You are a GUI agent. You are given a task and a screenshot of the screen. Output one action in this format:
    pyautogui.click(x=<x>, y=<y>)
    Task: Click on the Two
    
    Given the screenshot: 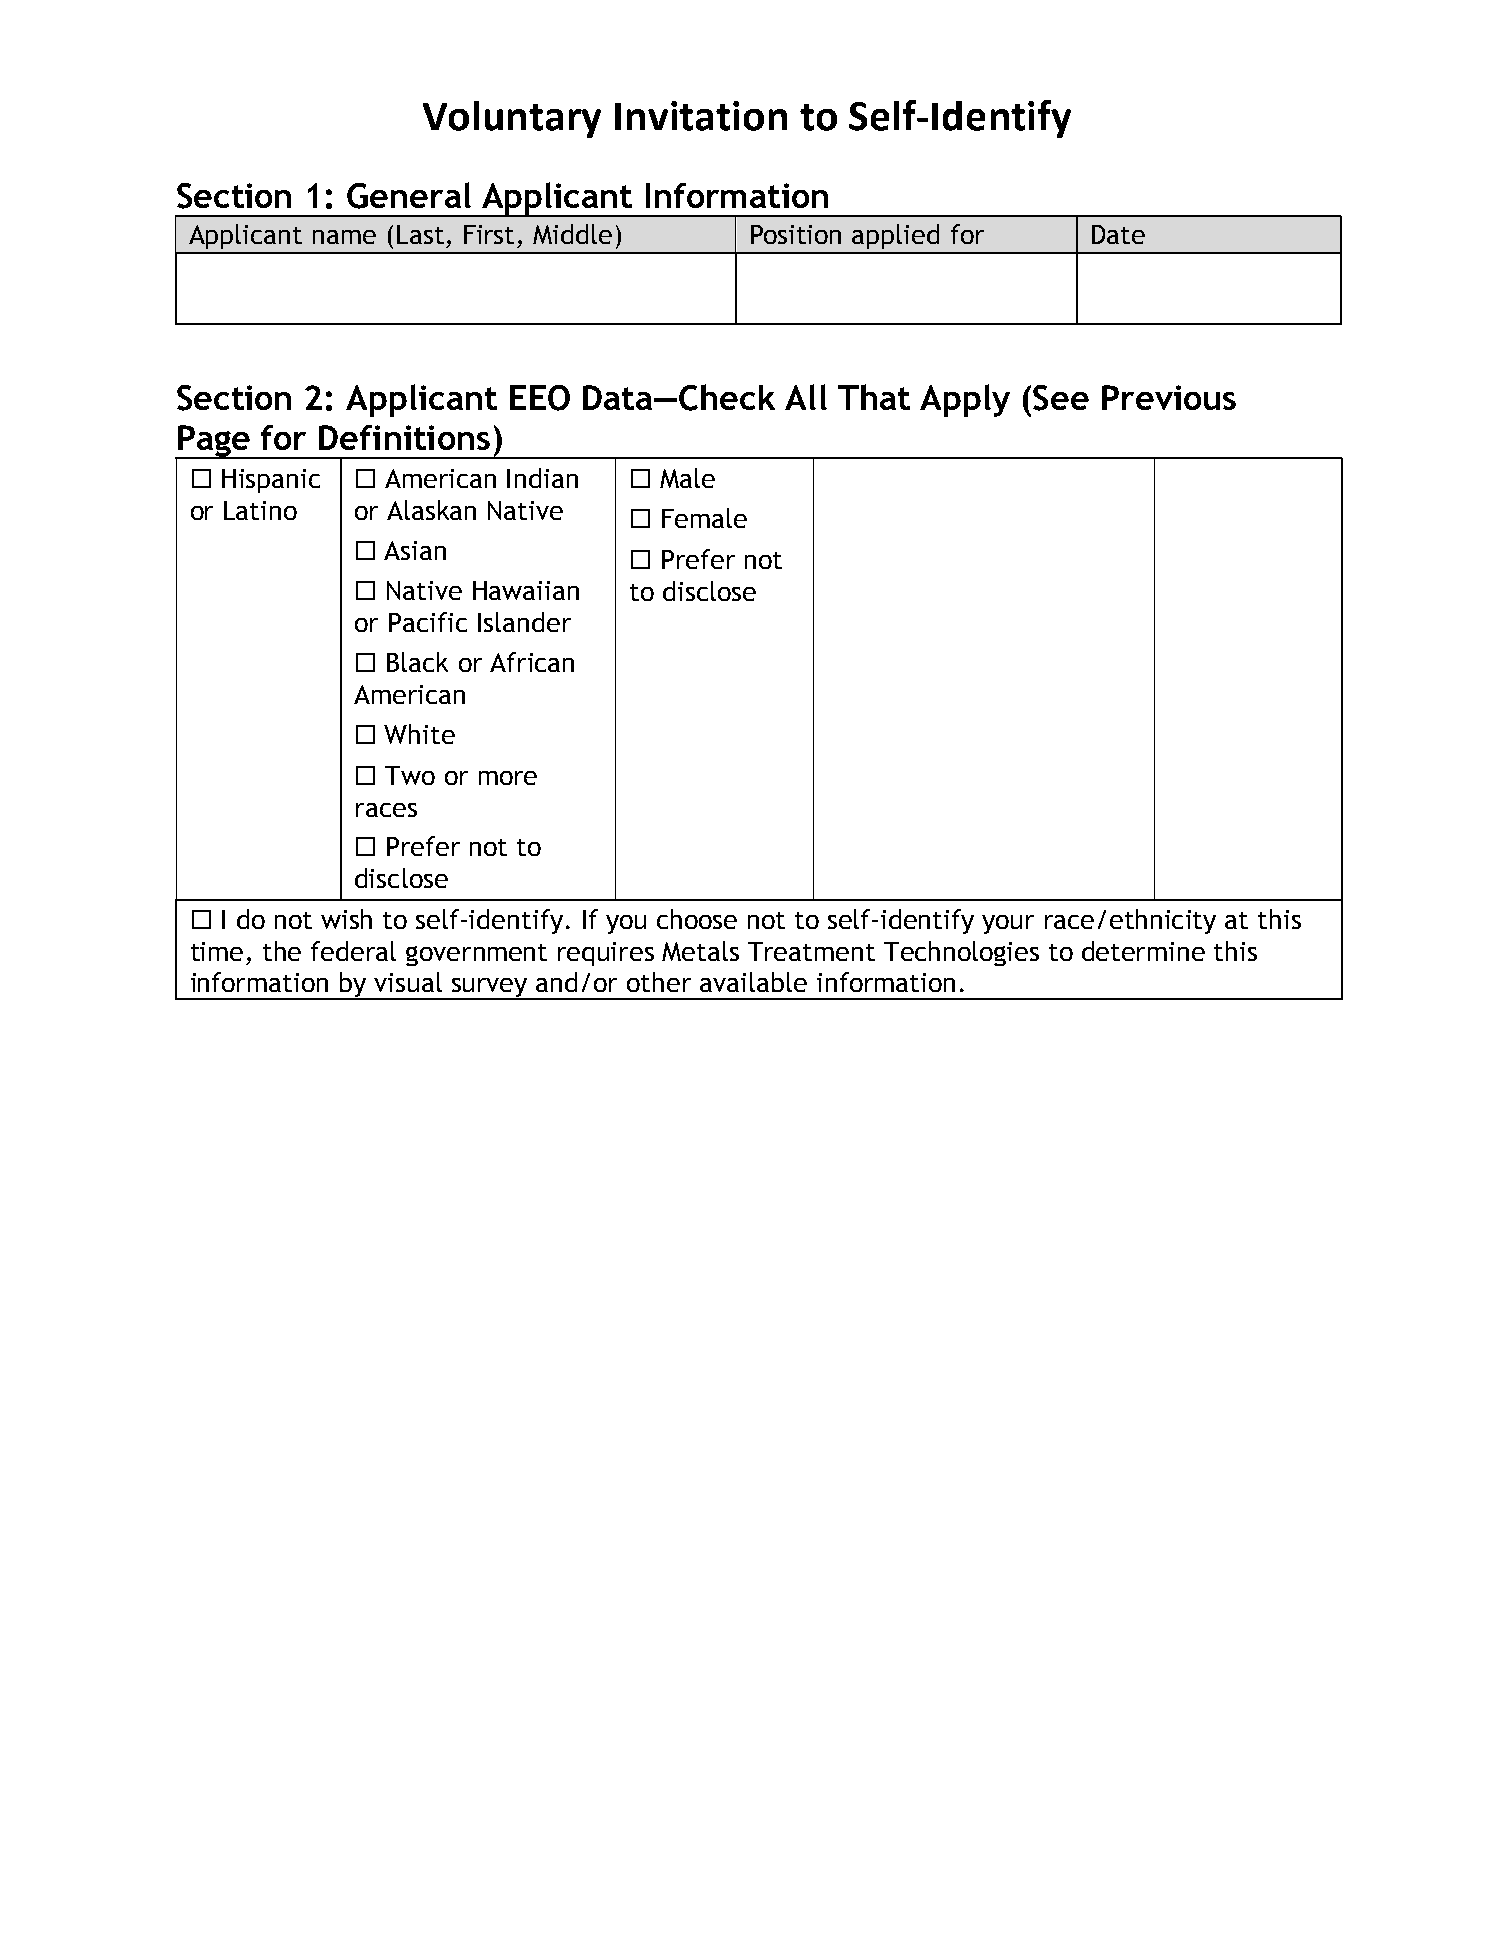 What is the action you would take?
    pyautogui.click(x=410, y=775)
